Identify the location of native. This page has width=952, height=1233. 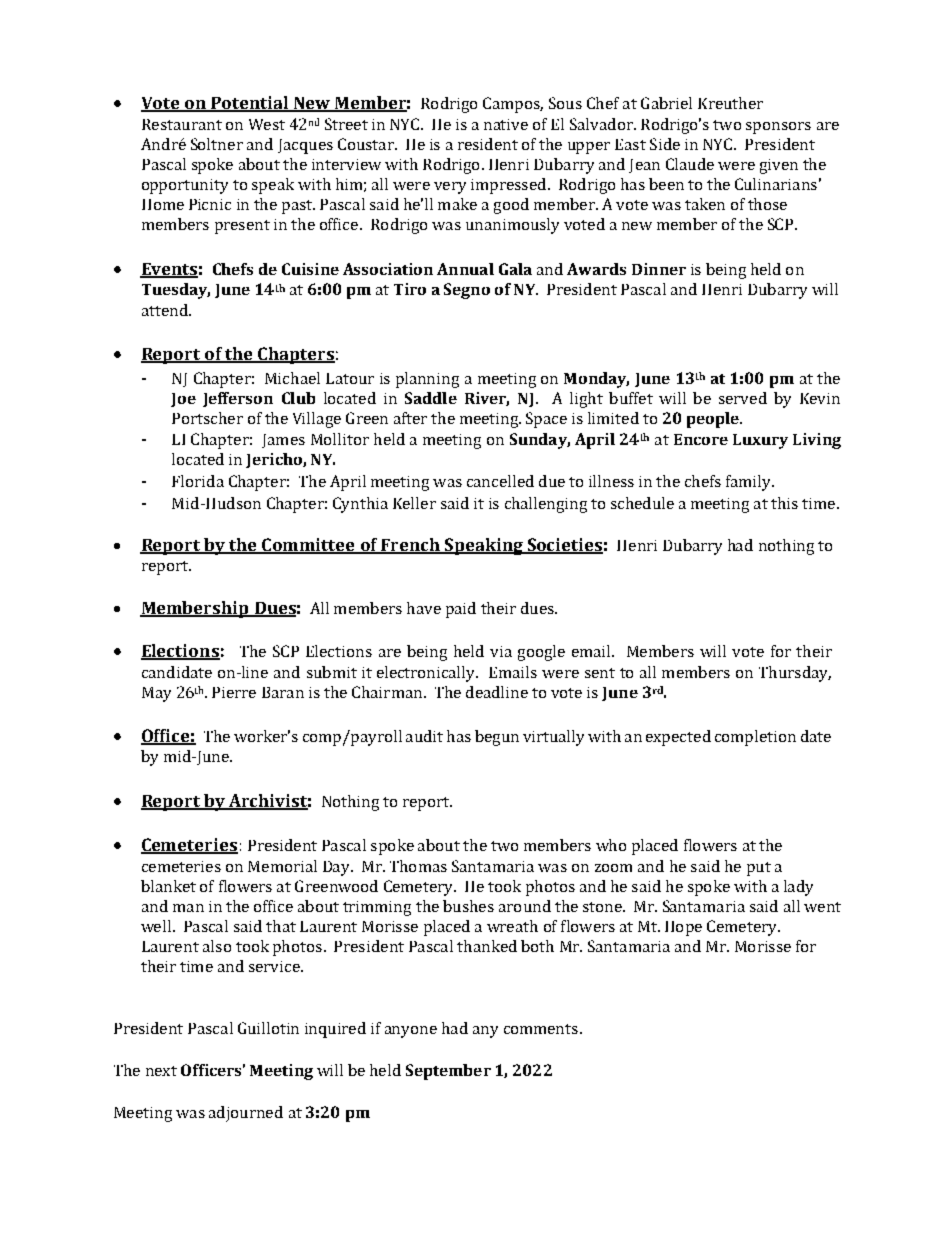
(506, 124).
